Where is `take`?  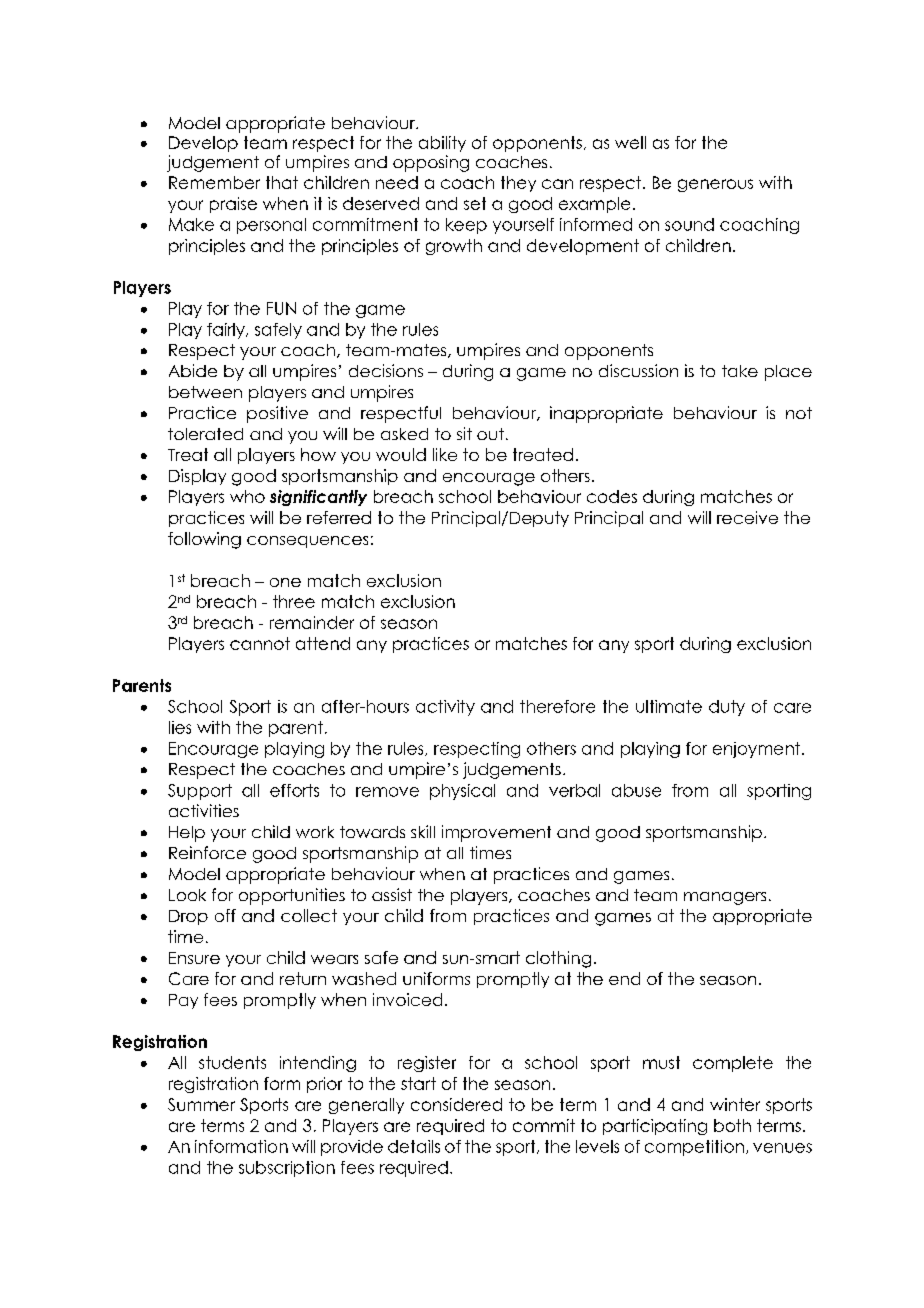
take is located at coordinates (740, 371).
